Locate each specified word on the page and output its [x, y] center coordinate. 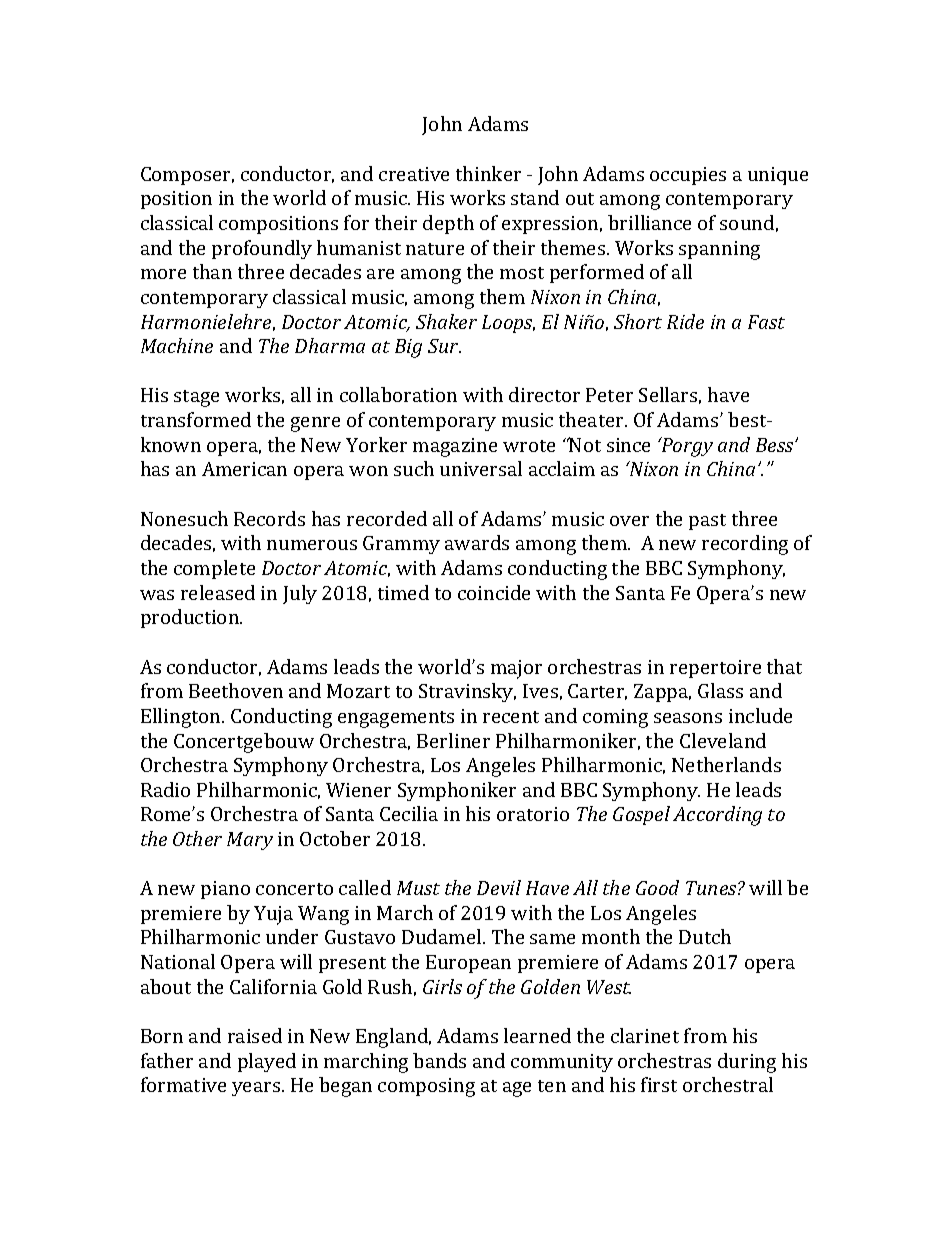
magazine [455, 447]
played [267, 1062]
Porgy [686, 447]
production [191, 618]
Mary [250, 841]
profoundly [262, 249]
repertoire [715, 669]
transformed [196, 419]
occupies [688, 176]
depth [448, 224]
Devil [499, 887]
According [717, 816]
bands [439, 1060]
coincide [494, 592]
